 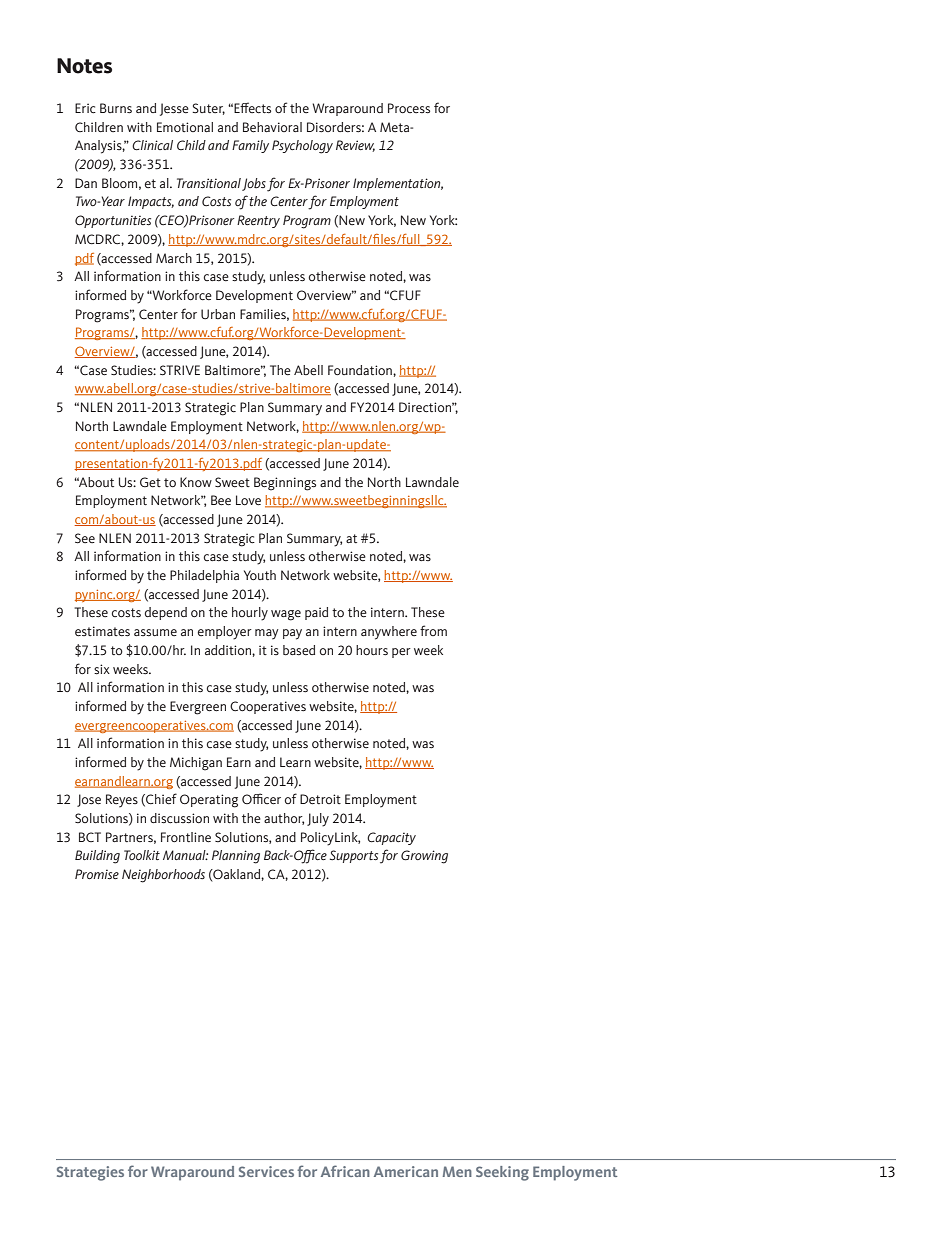 What do you see at coordinates (284, 819) in the page?
I see `author` at bounding box center [284, 819].
